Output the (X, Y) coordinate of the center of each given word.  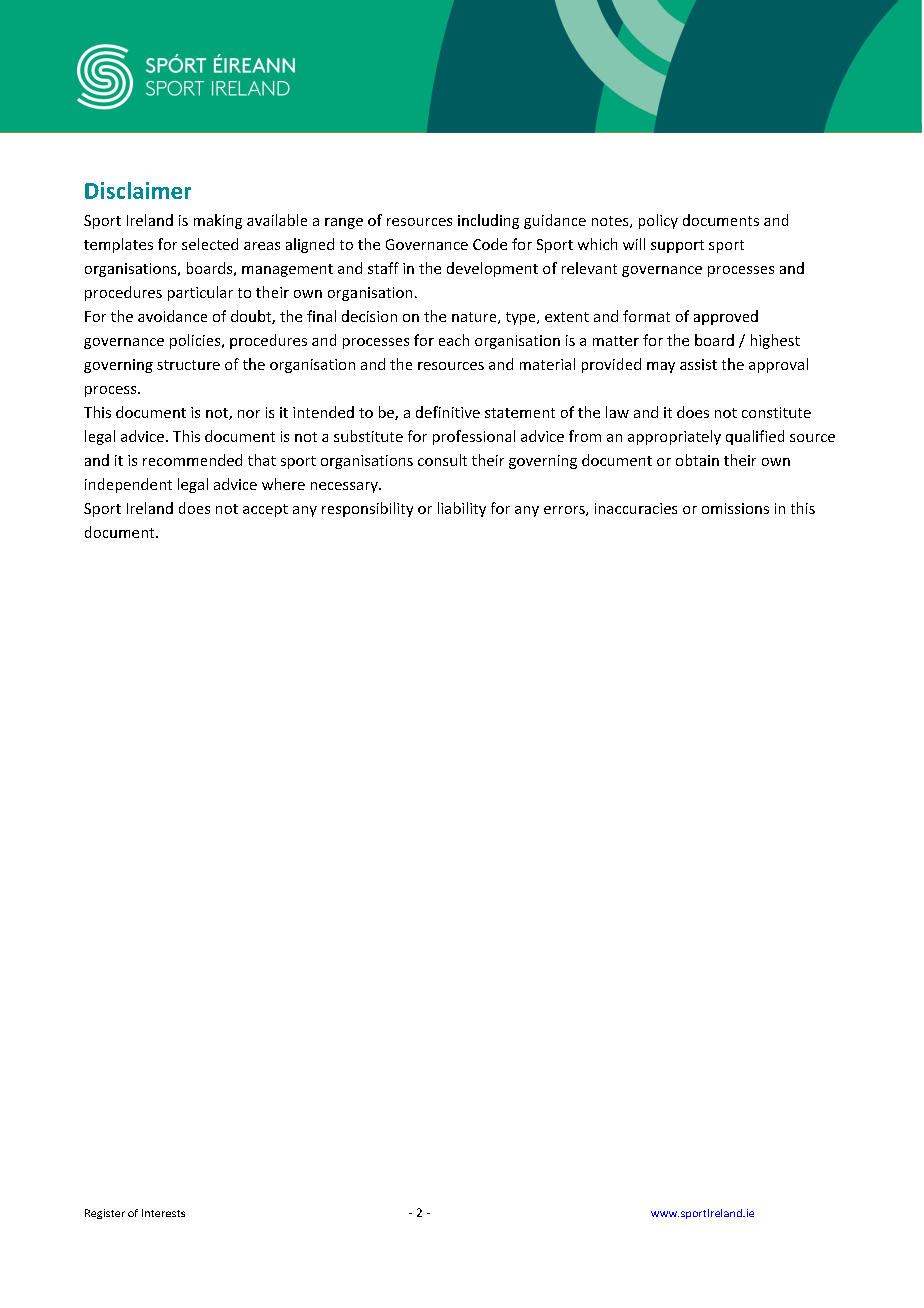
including (488, 221)
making (218, 221)
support (677, 246)
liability (462, 509)
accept (265, 510)
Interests (163, 1213)
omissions (735, 508)
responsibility (367, 509)
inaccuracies (636, 508)
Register (105, 1214)
